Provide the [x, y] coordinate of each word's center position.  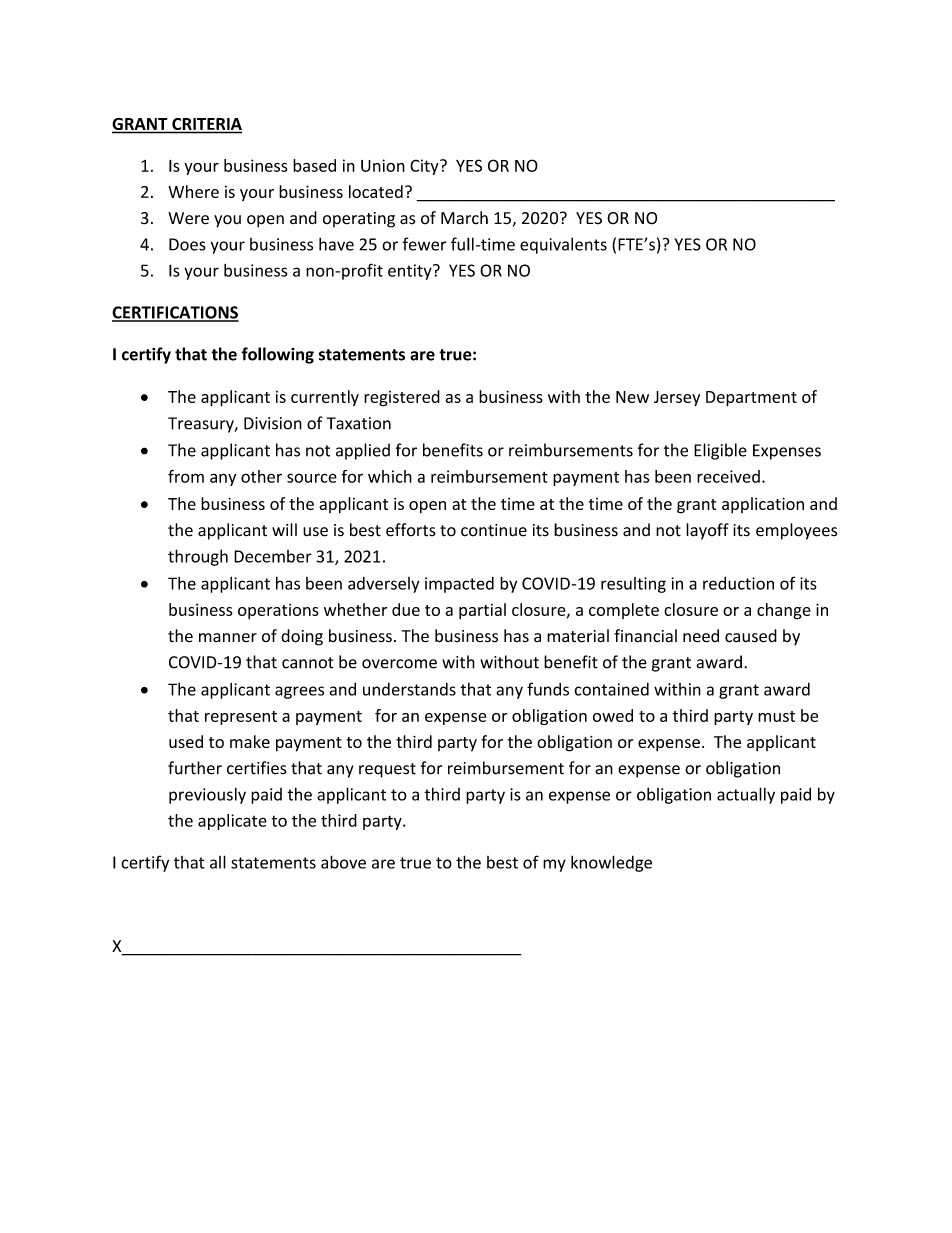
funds [548, 689]
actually [746, 795]
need [701, 636]
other [261, 476]
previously [207, 795]
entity [411, 272]
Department [751, 399]
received [728, 476]
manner [228, 638]
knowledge [611, 863]
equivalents [563, 245]
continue [494, 530]
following [277, 355]
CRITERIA [206, 125]
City [425, 167]
